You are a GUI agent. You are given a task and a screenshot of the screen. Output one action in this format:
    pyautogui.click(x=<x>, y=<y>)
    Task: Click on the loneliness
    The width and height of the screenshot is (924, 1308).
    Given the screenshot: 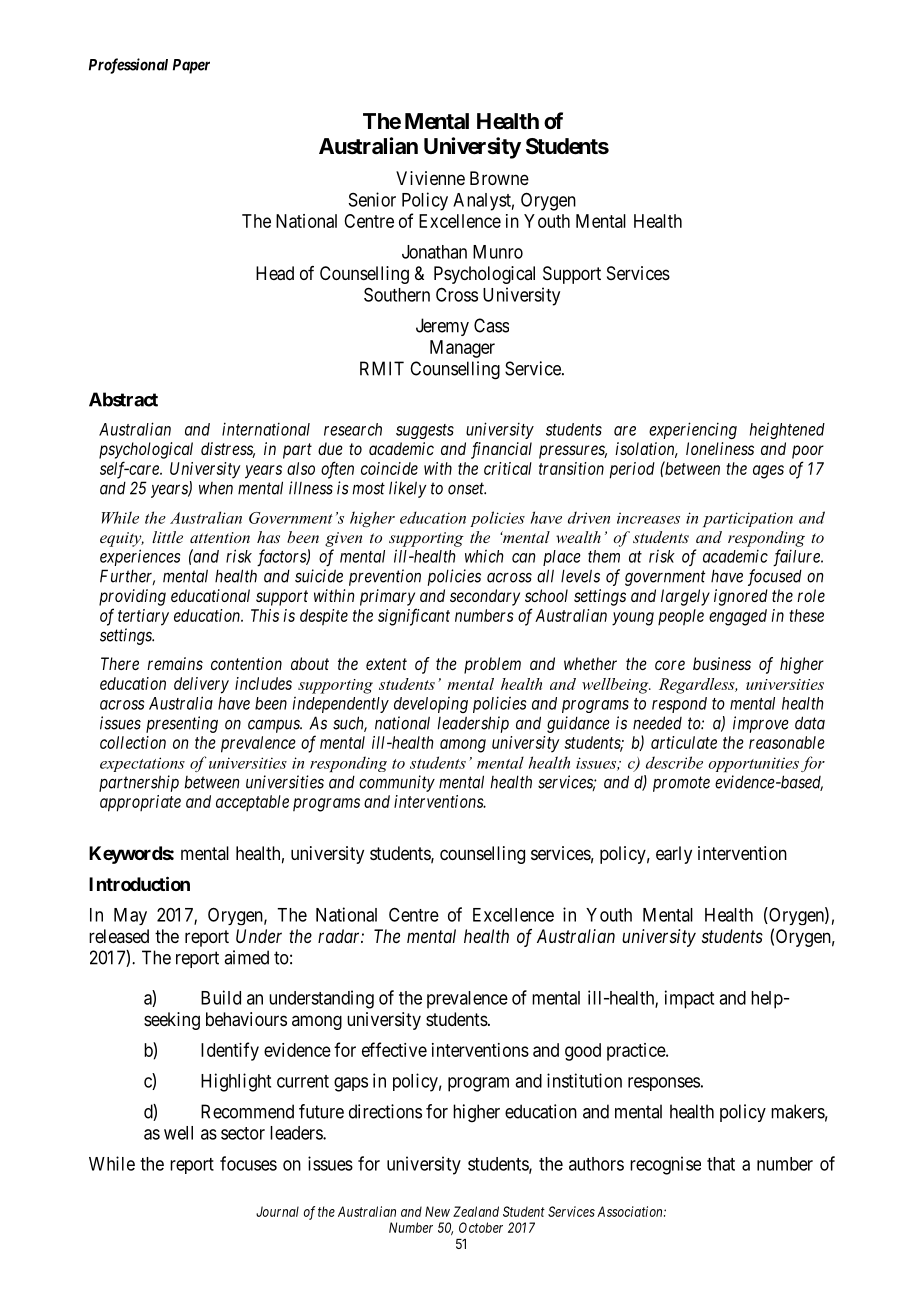 What is the action you would take?
    pyautogui.click(x=720, y=448)
